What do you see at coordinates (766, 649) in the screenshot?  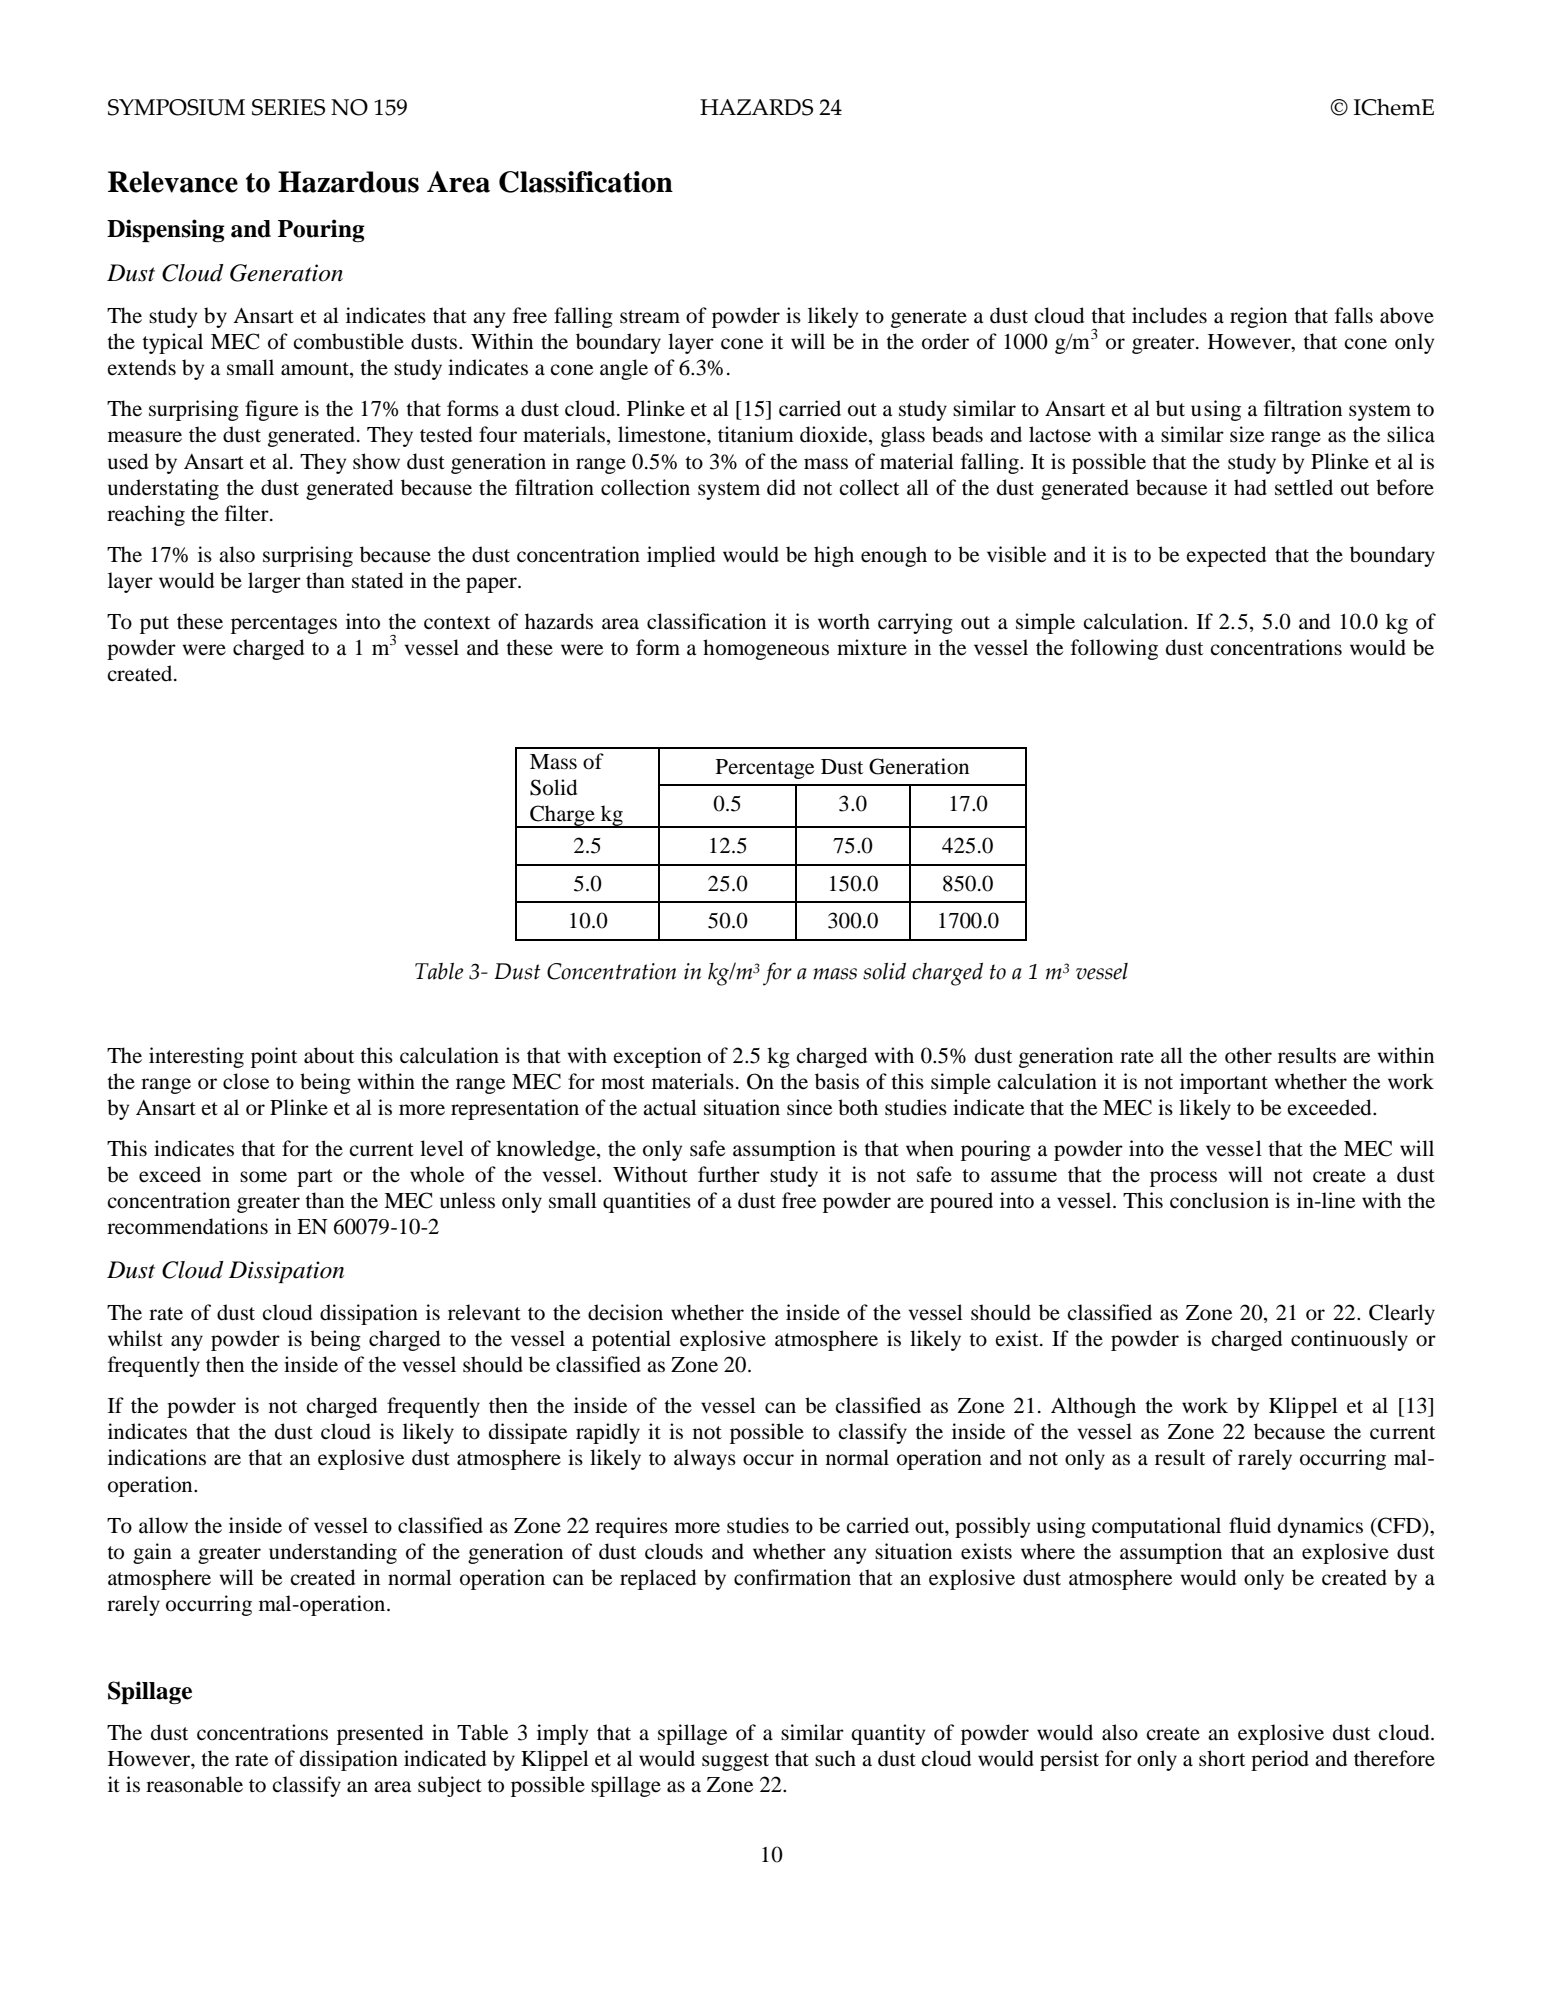 I see `homogeneous` at bounding box center [766, 649].
